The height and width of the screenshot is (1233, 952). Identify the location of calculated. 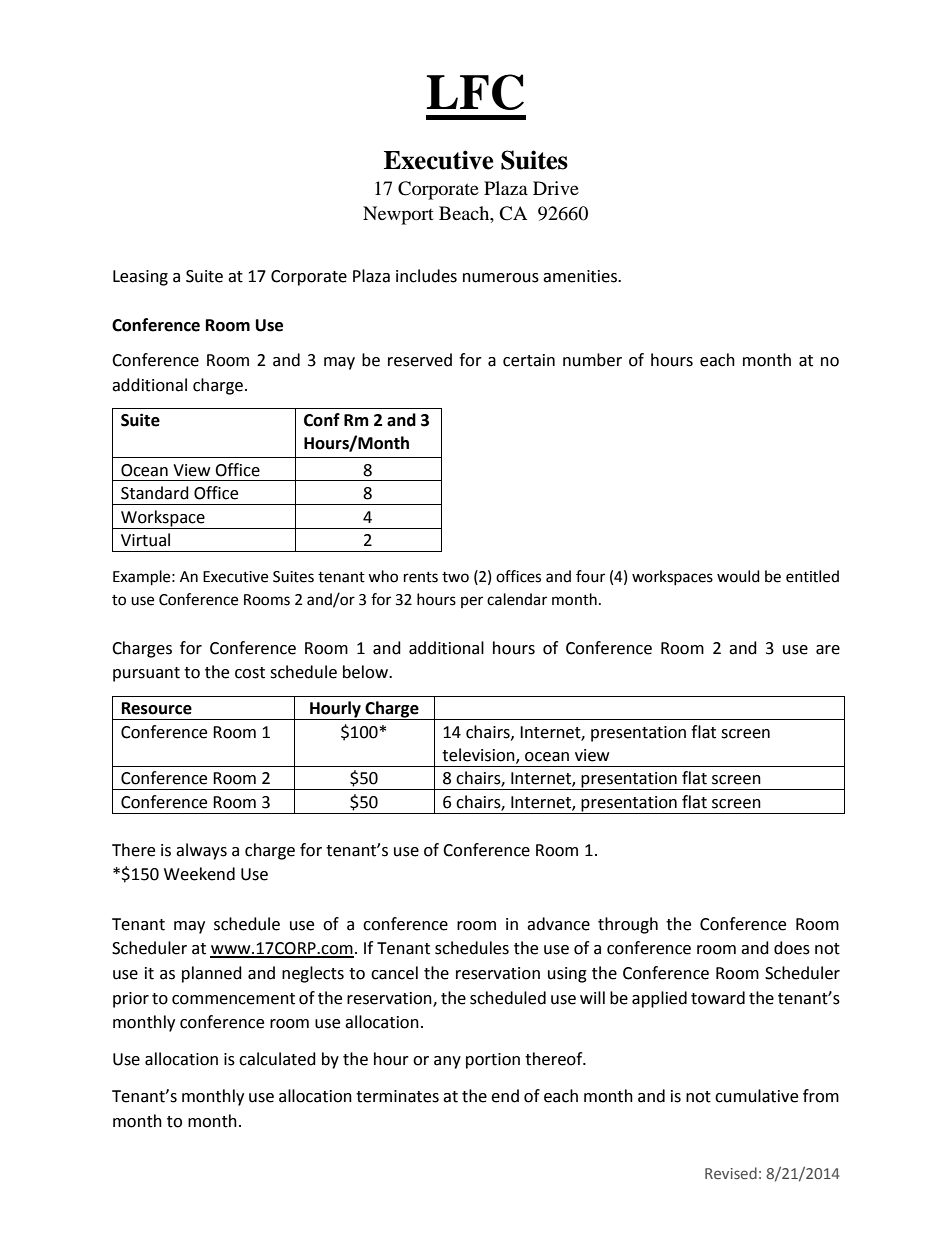
(277, 1059).
